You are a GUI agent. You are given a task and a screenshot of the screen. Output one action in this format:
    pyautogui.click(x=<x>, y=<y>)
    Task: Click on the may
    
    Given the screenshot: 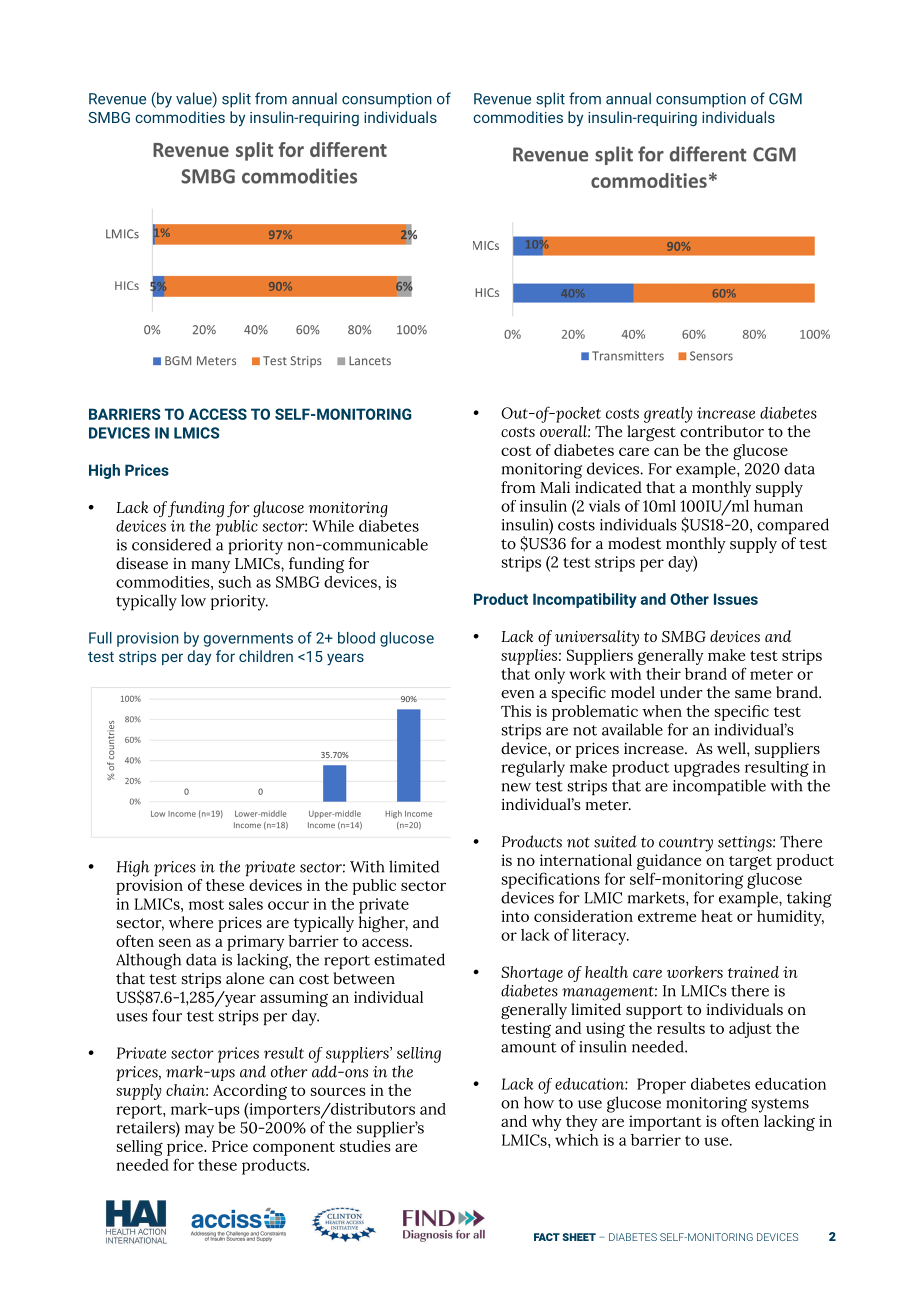 What is the action you would take?
    pyautogui.click(x=199, y=1131)
